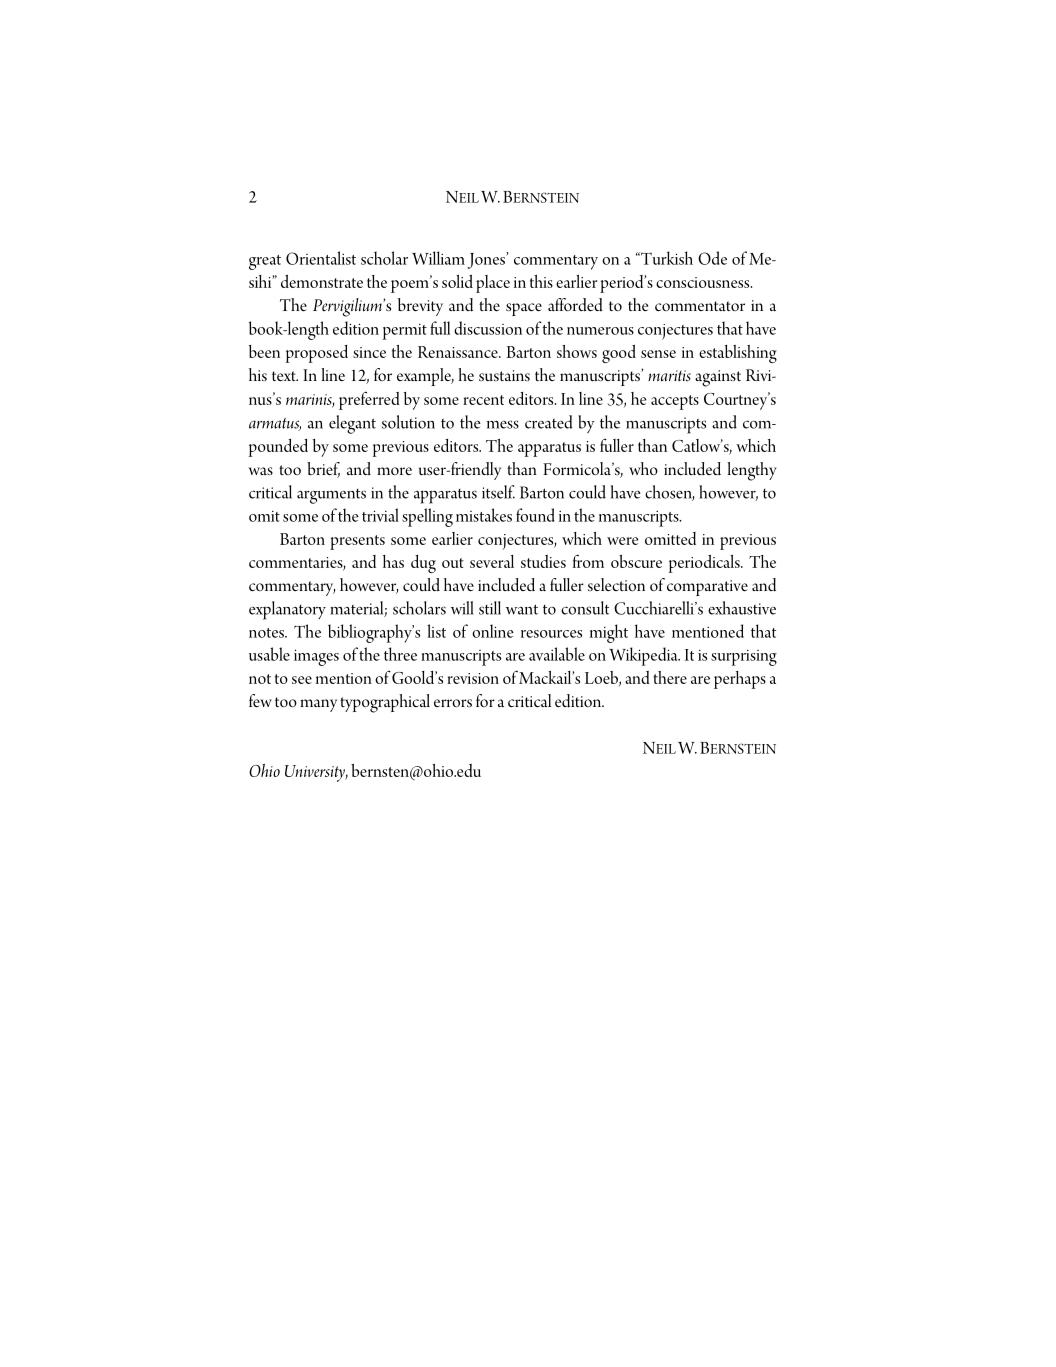  Describe the element at coordinates (323, 470) in the screenshot. I see `brief` at that location.
